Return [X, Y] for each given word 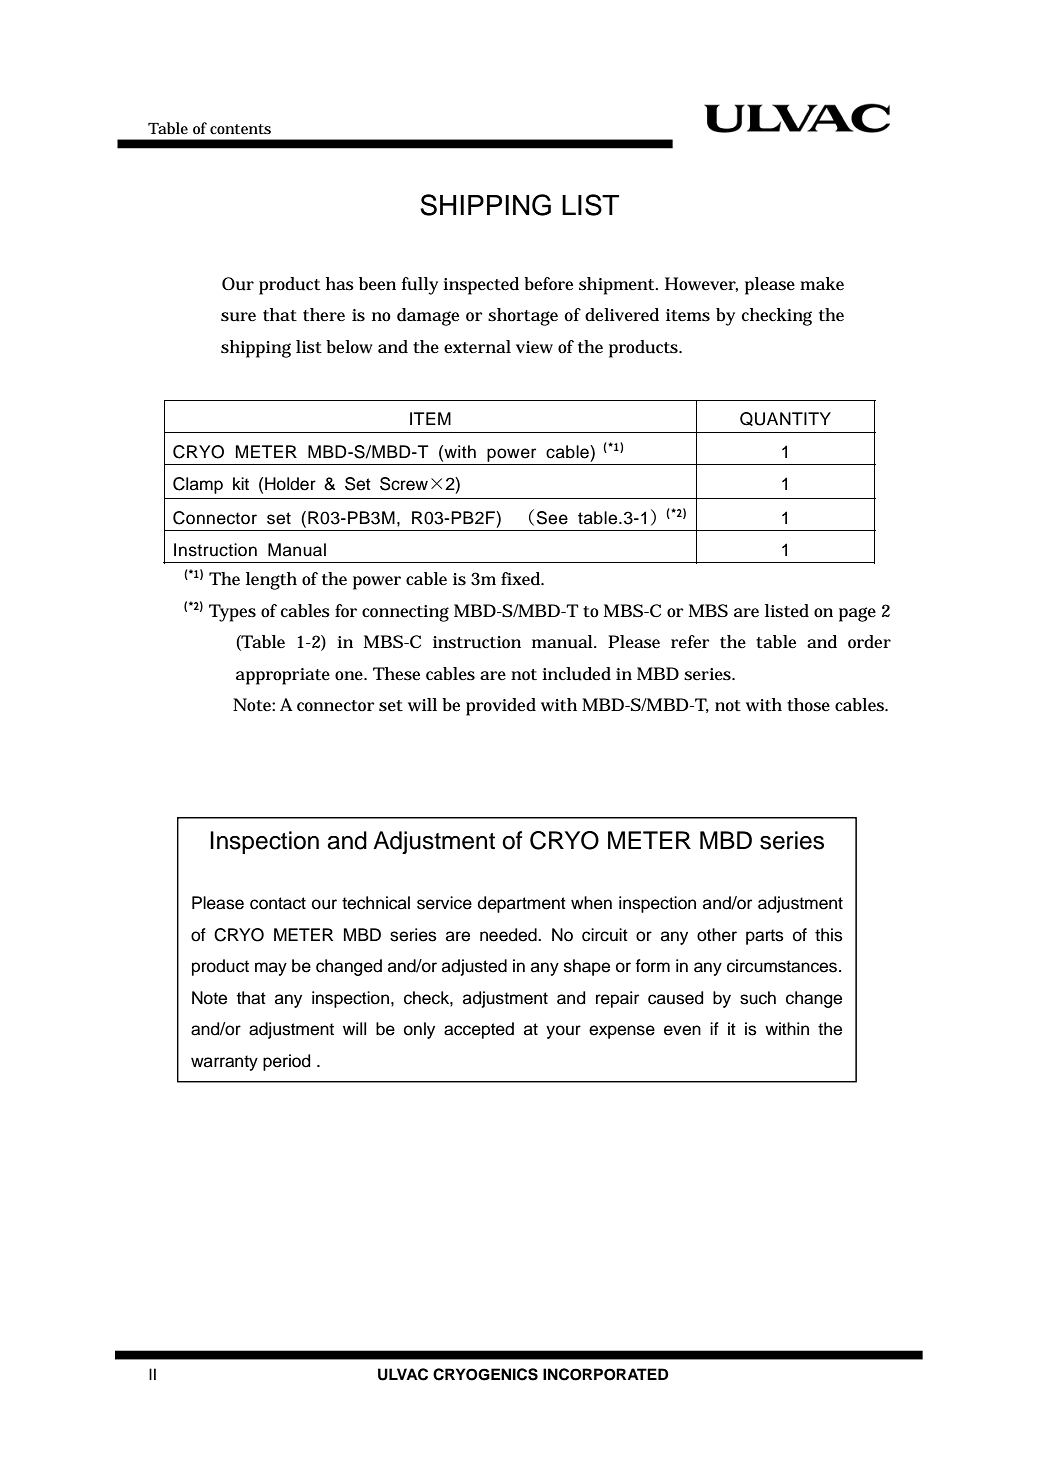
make [822, 283]
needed [509, 935]
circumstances [783, 966]
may [271, 969]
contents [240, 129]
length [271, 581]
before [548, 283]
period [286, 1062]
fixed [522, 579]
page [857, 614]
